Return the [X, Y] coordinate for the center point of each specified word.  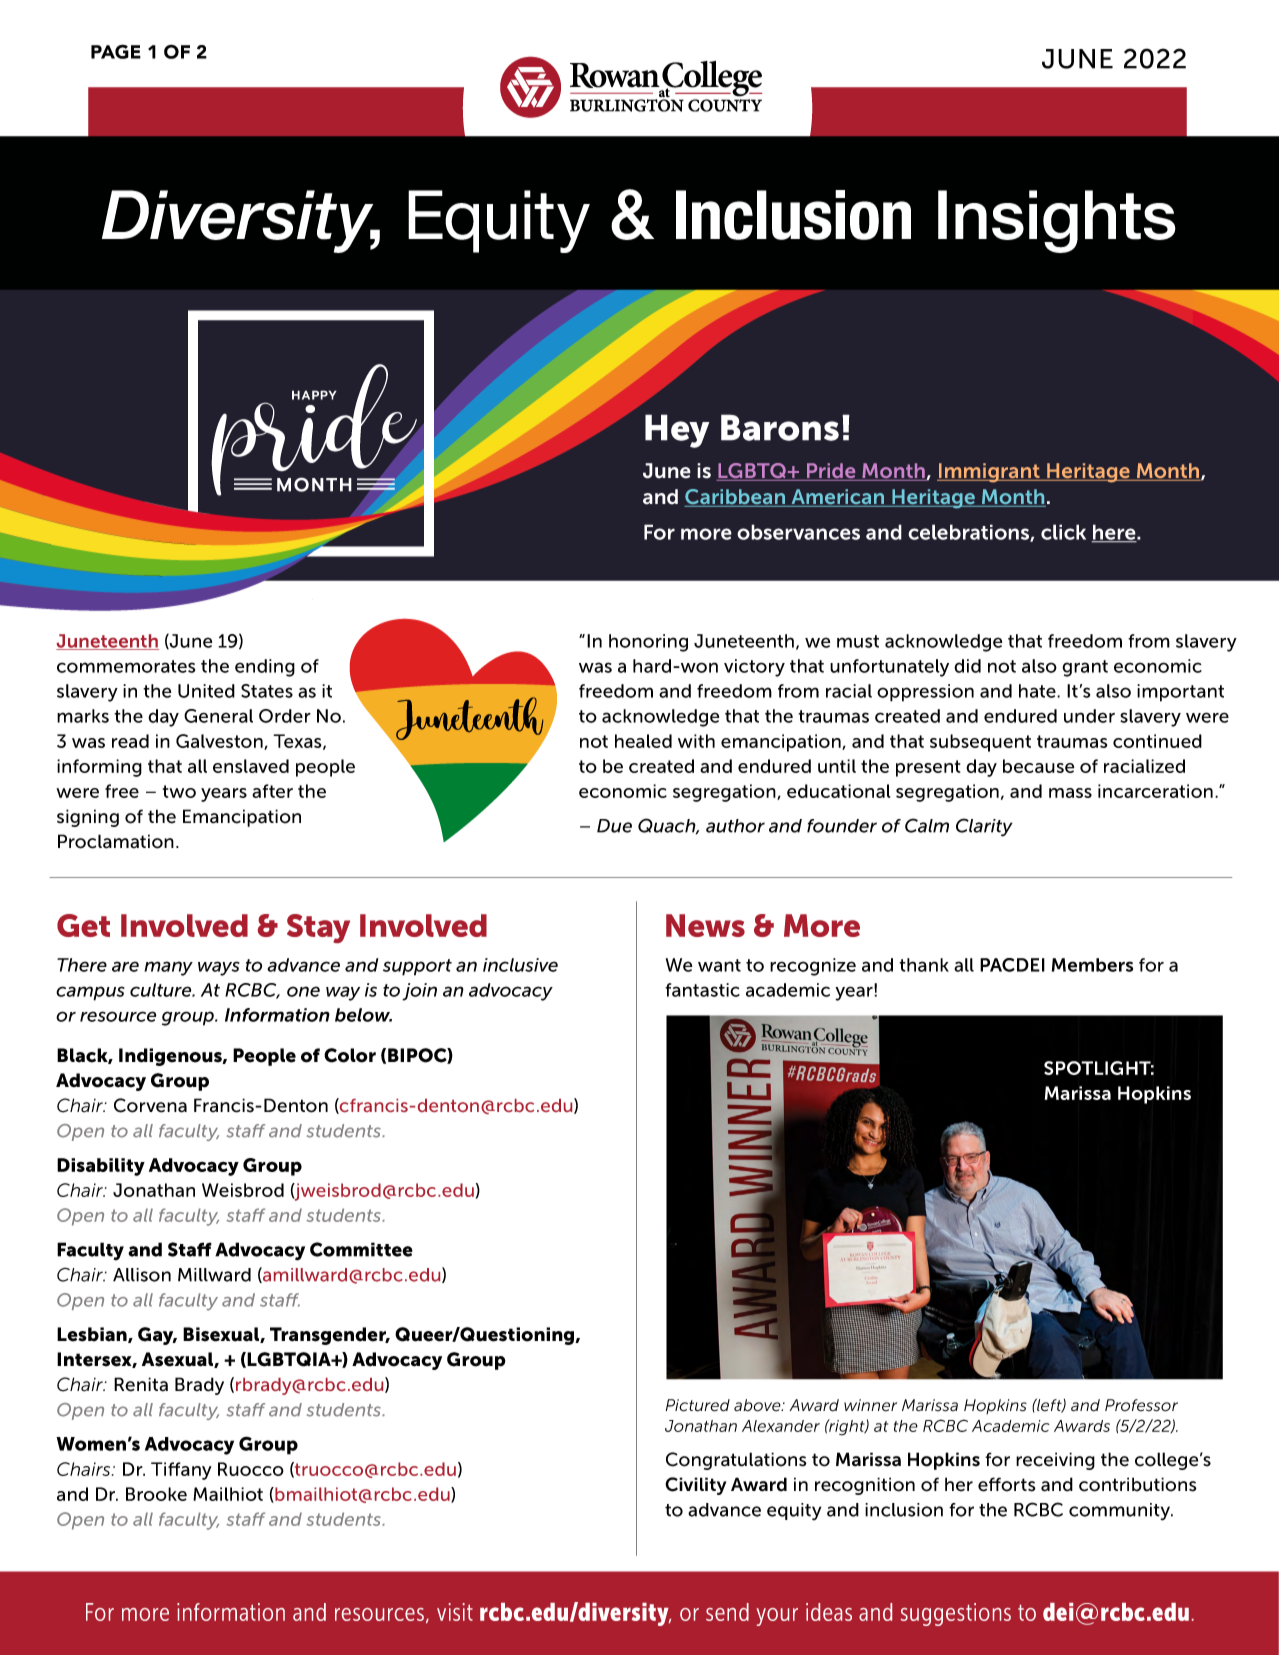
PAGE [116, 51]
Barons [780, 427]
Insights [1057, 221]
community [1121, 1512]
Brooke [156, 1494]
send [727, 1612]
